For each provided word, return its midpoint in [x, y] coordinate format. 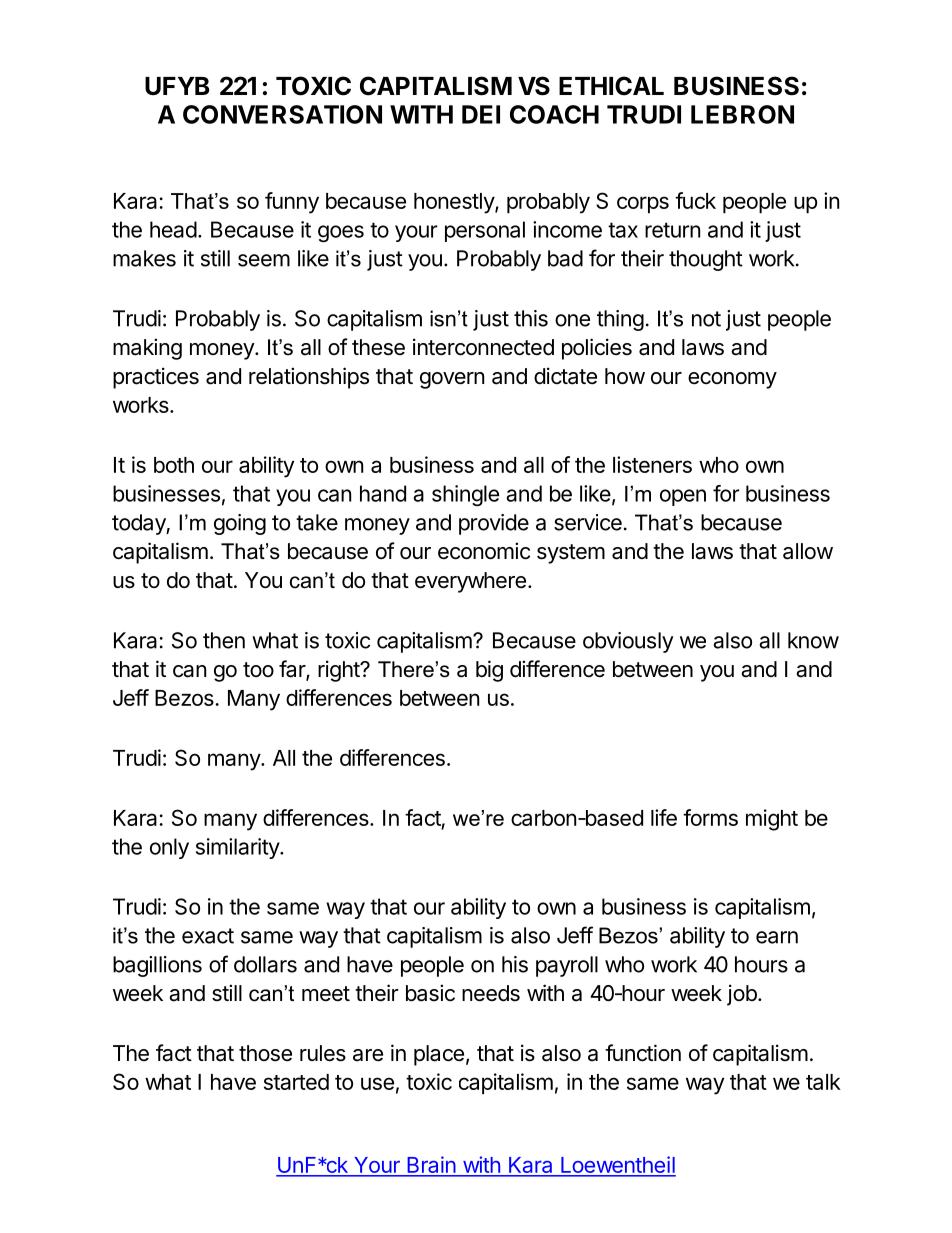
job [742, 995]
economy [732, 380]
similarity [238, 848]
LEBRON [742, 114]
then [224, 640]
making [147, 349]
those [265, 1053]
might [772, 820]
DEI [481, 114]
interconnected [483, 347]
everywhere [470, 582]
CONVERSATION [282, 114]
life [664, 817]
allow [808, 551]
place [439, 1055]
